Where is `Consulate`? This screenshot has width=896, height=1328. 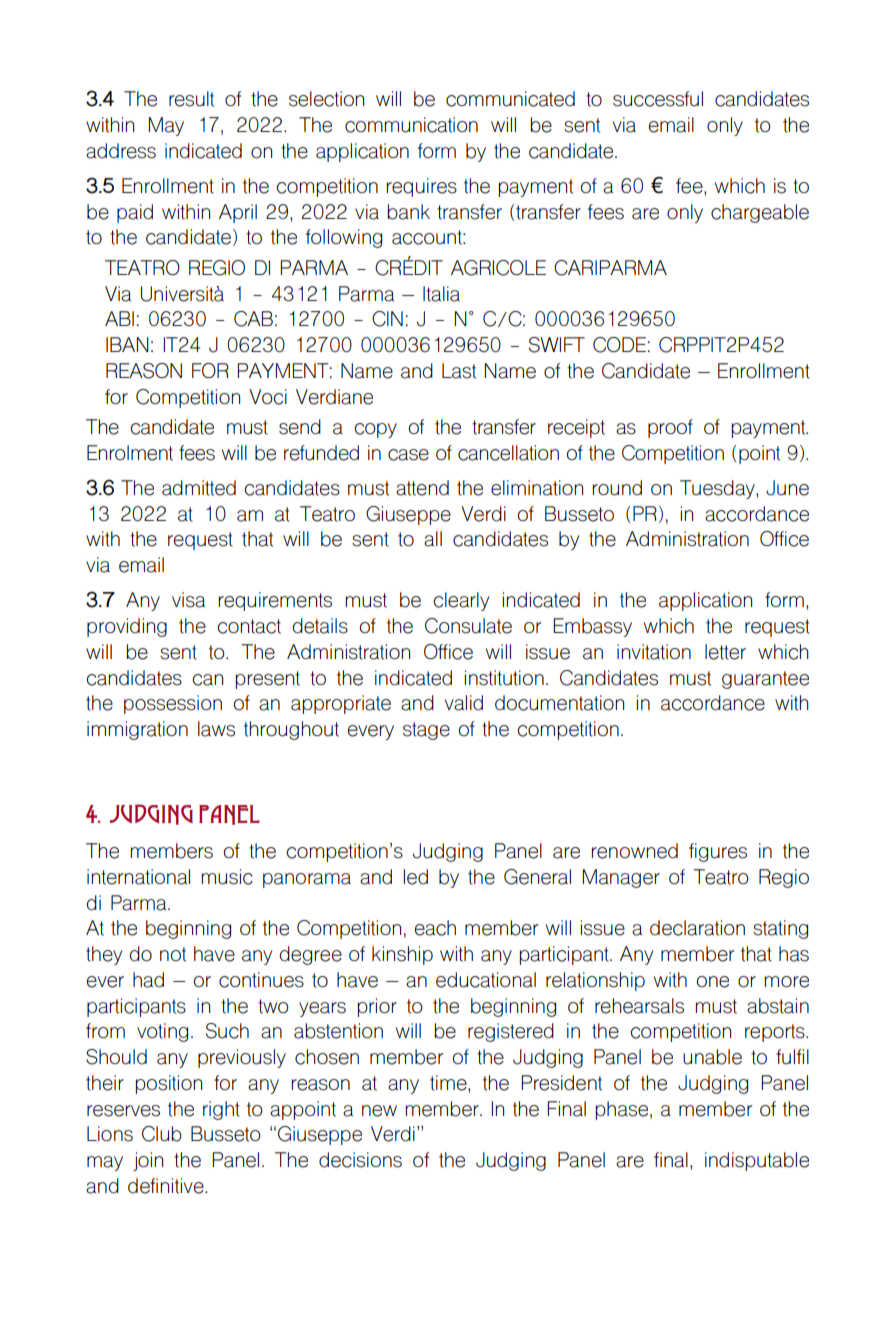 Consulate is located at coordinates (468, 626).
